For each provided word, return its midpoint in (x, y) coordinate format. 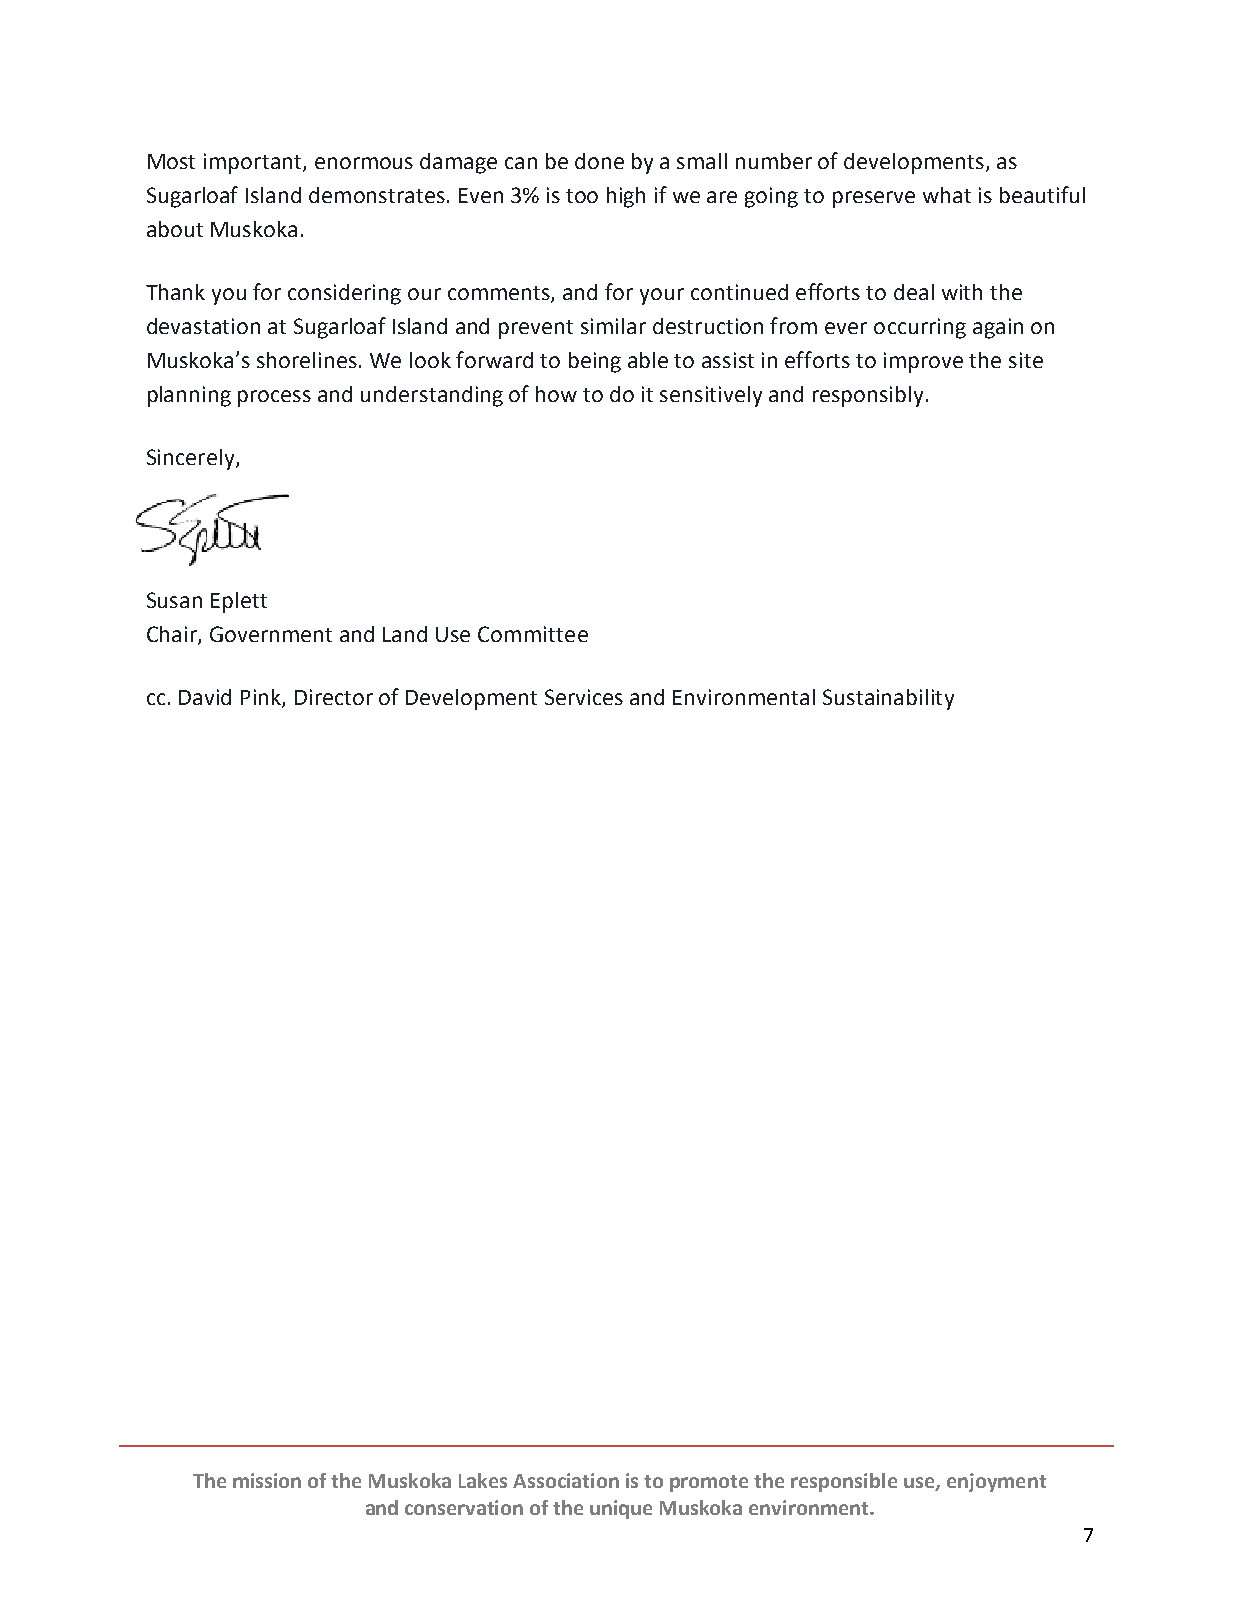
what (947, 195)
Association (566, 1480)
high (626, 197)
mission (267, 1480)
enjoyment (996, 1482)
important (254, 163)
